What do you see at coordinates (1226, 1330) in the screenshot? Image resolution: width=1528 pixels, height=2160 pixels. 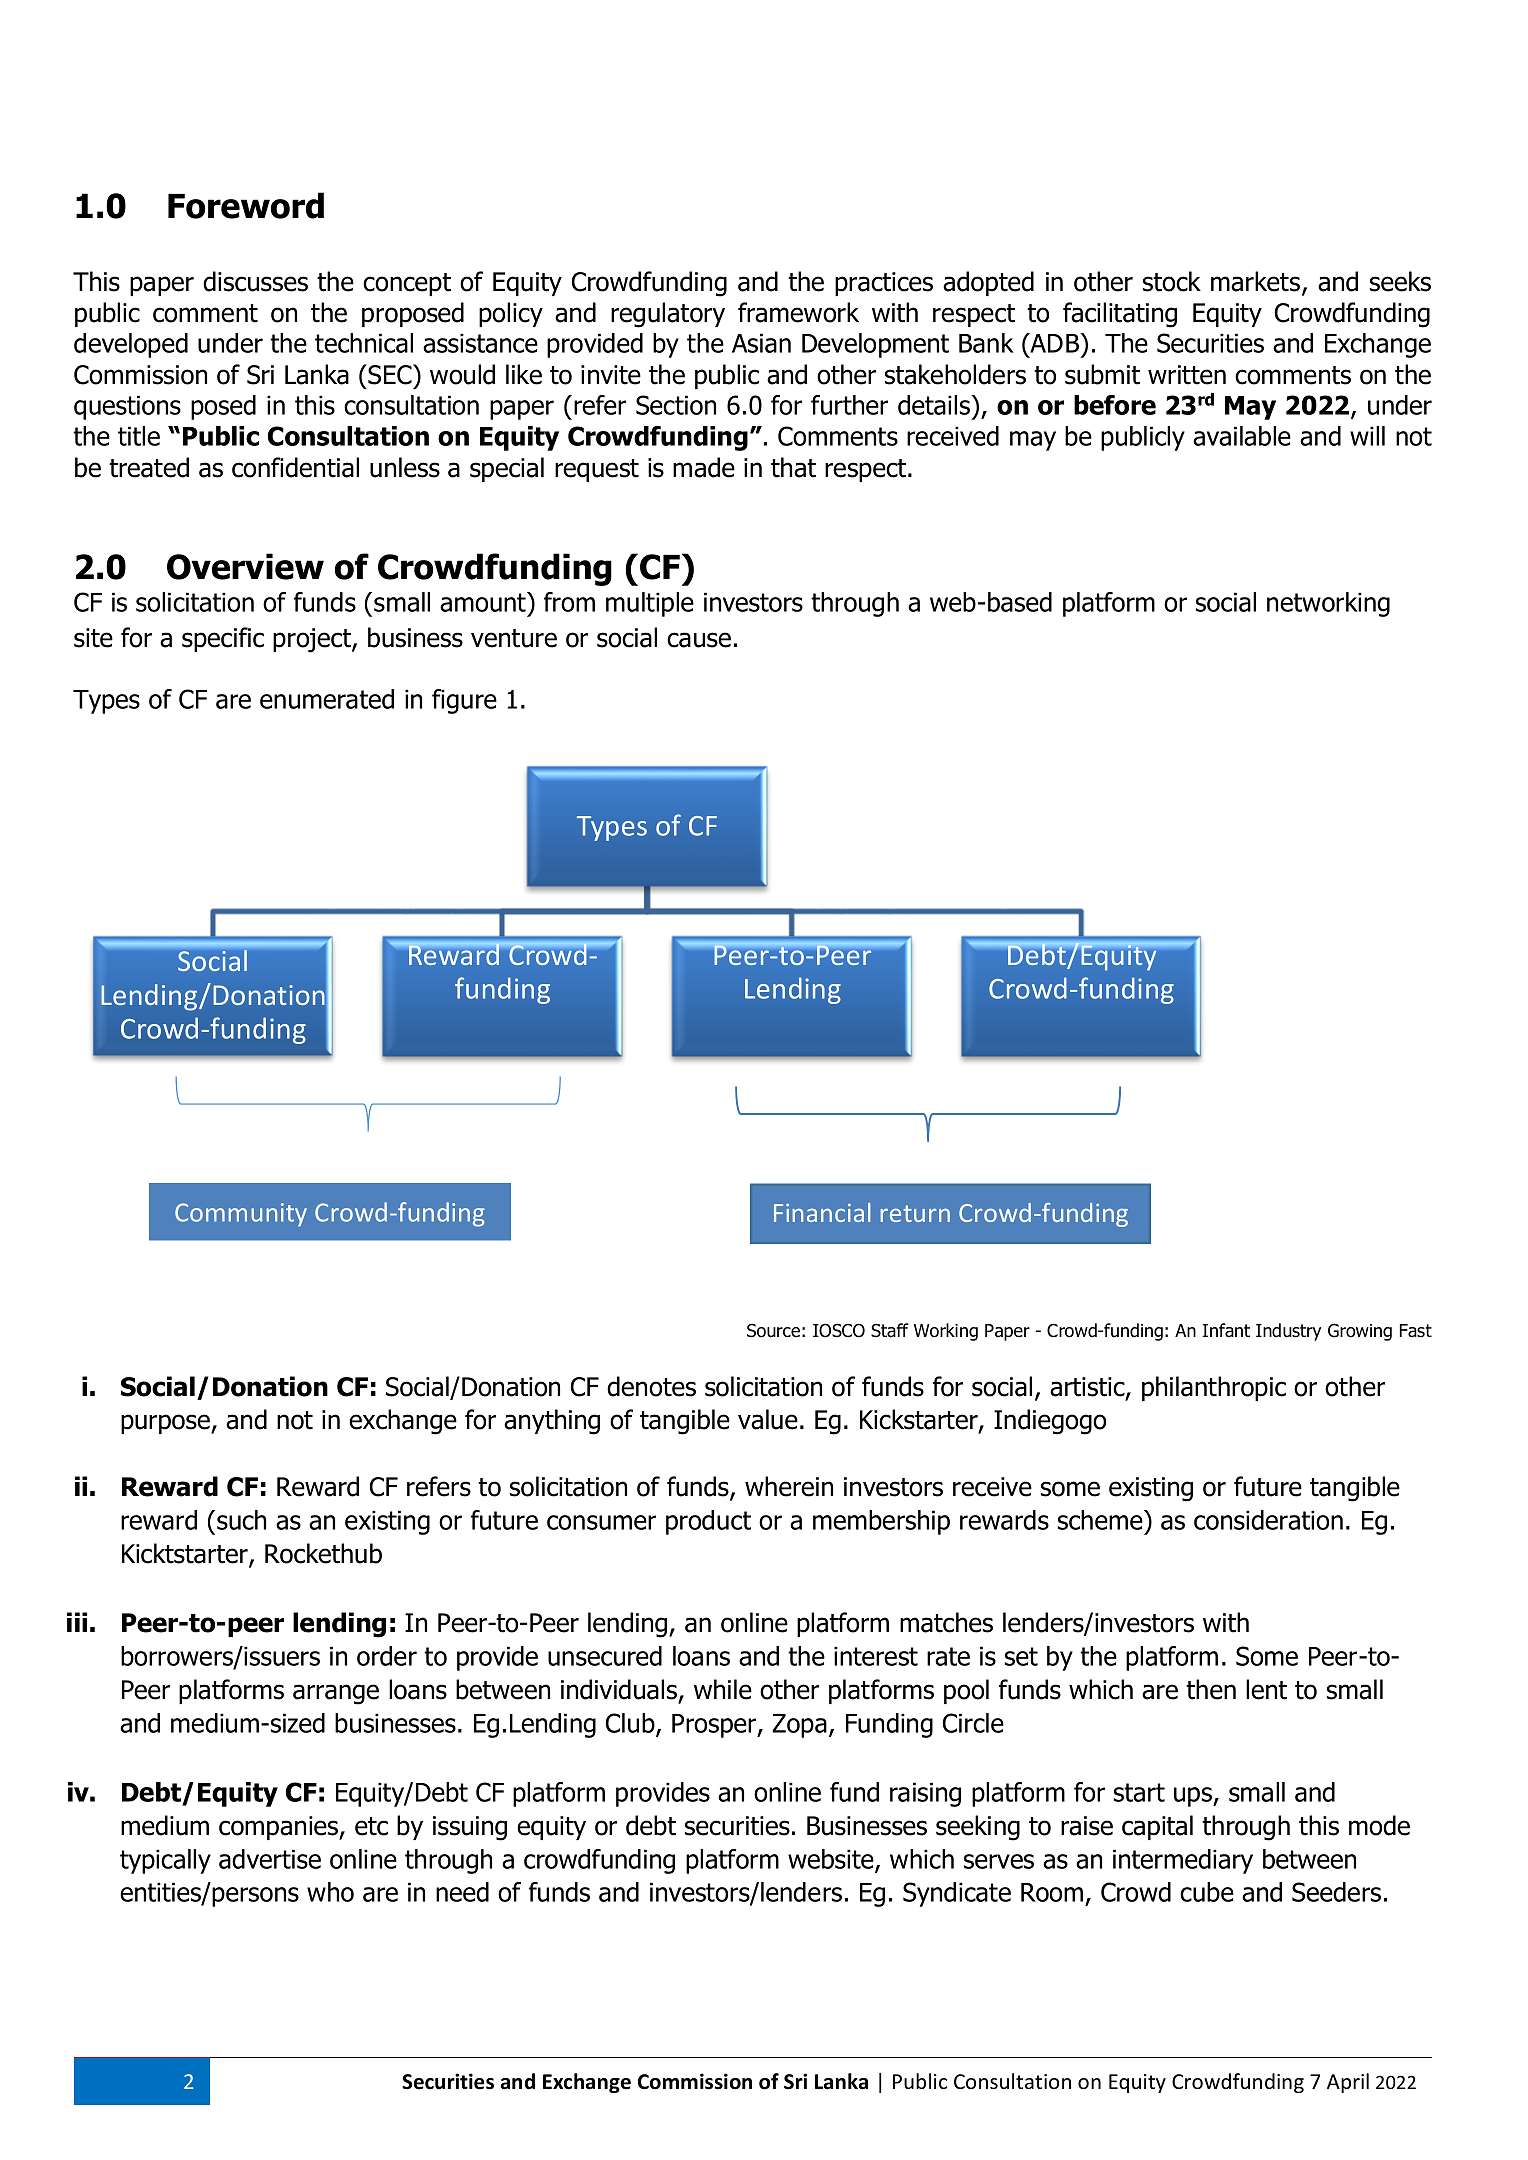 I see `Infant` at bounding box center [1226, 1330].
